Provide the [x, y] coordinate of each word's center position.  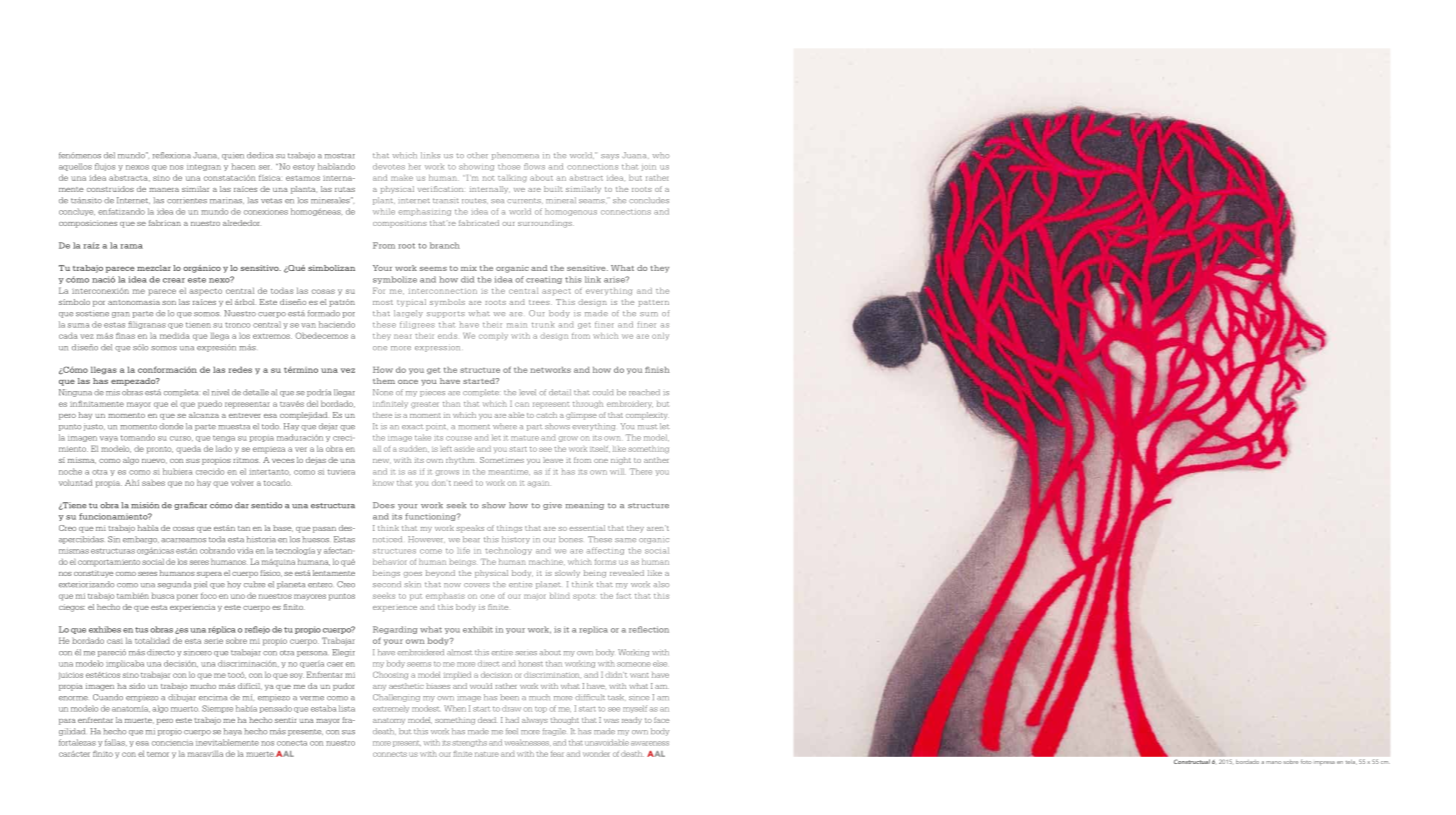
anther [656, 460]
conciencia [172, 743]
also [661, 584]
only [660, 336]
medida [175, 335]
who [661, 155]
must [648, 426]
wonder [596, 754]
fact [624, 596]
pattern [653, 303]
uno [238, 596]
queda [188, 450]
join [649, 168]
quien [233, 156]
